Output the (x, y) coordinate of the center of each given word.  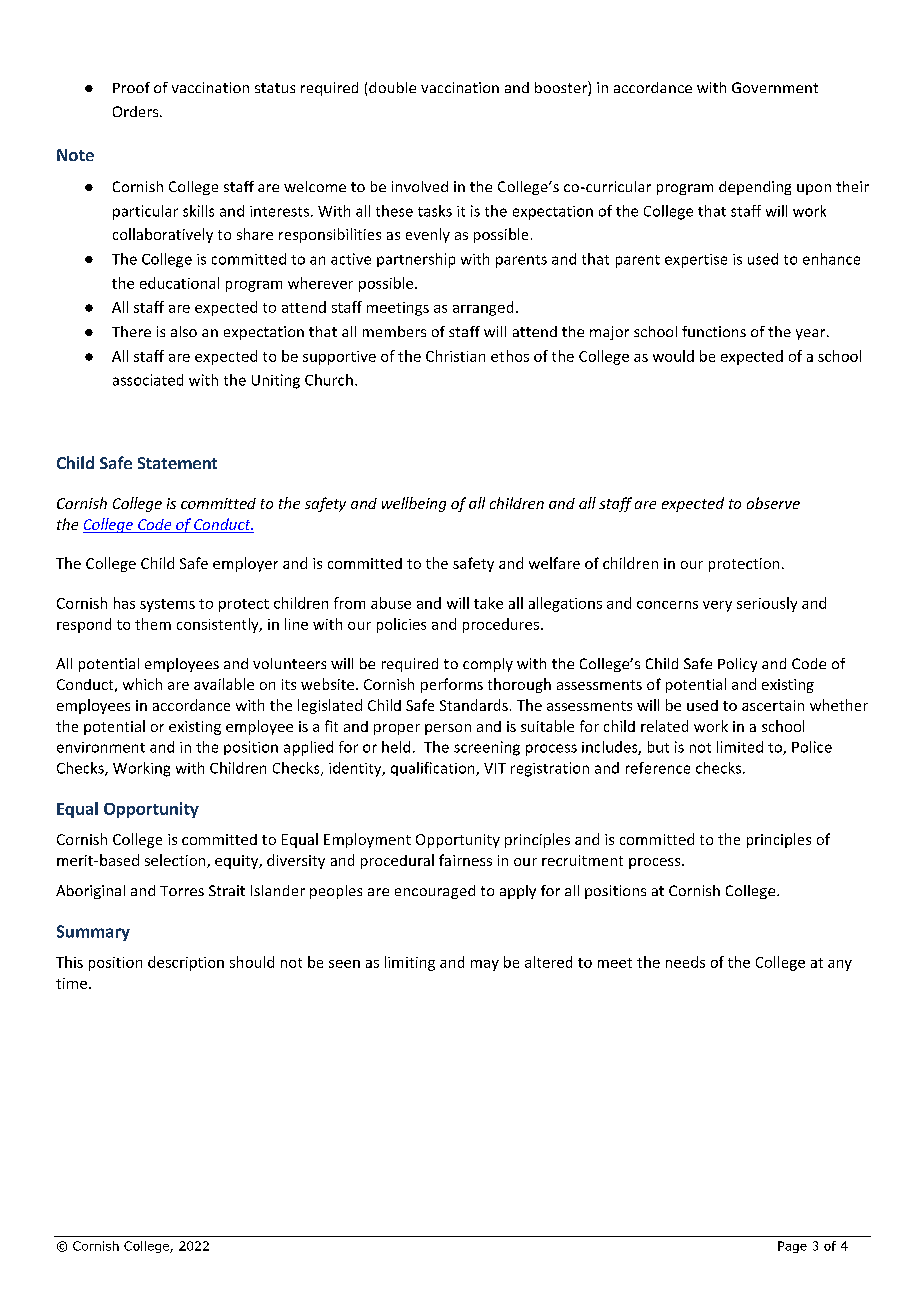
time (71, 983)
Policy (737, 665)
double (392, 87)
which (142, 684)
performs (452, 685)
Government (775, 87)
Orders (137, 111)
